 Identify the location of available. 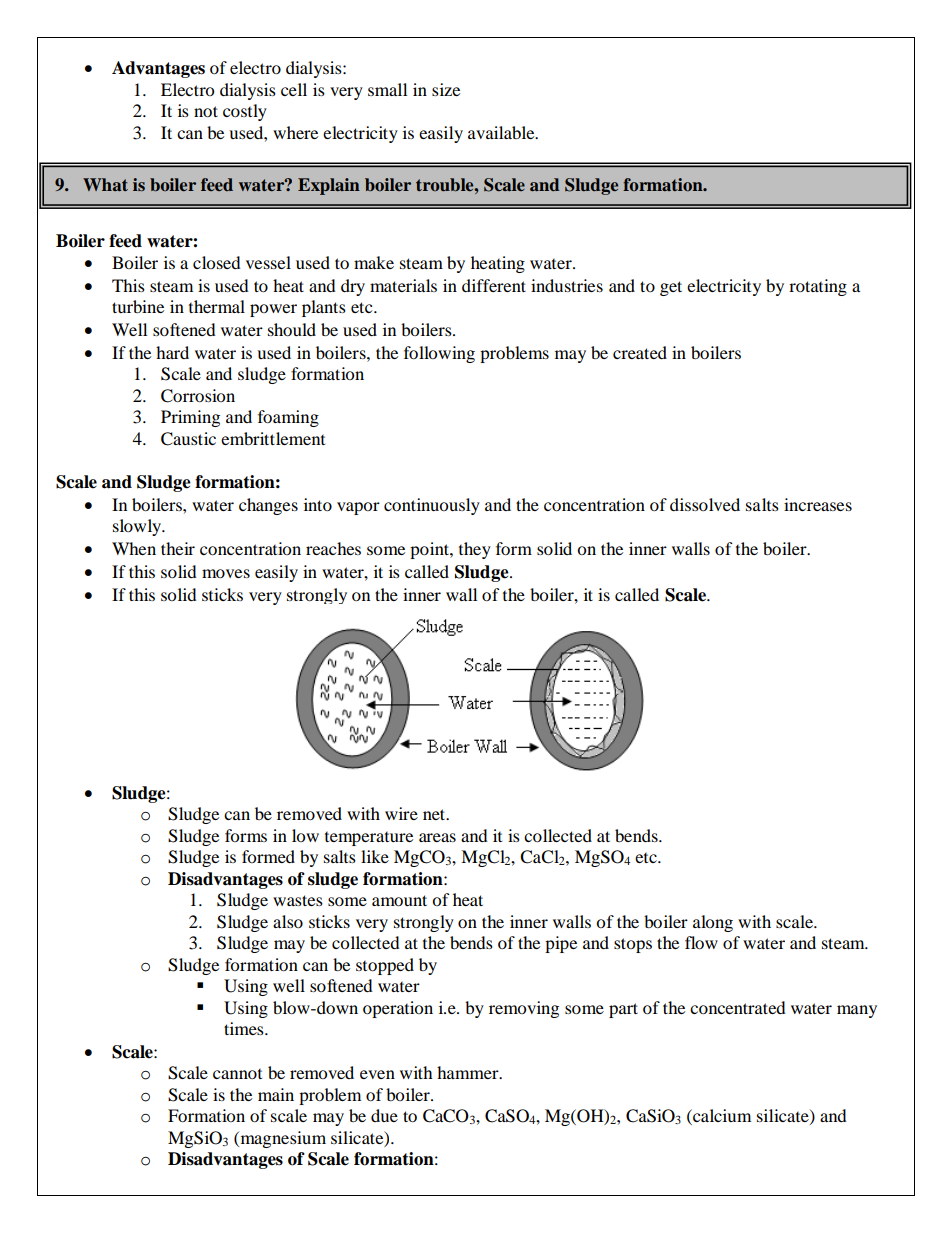
(502, 132).
